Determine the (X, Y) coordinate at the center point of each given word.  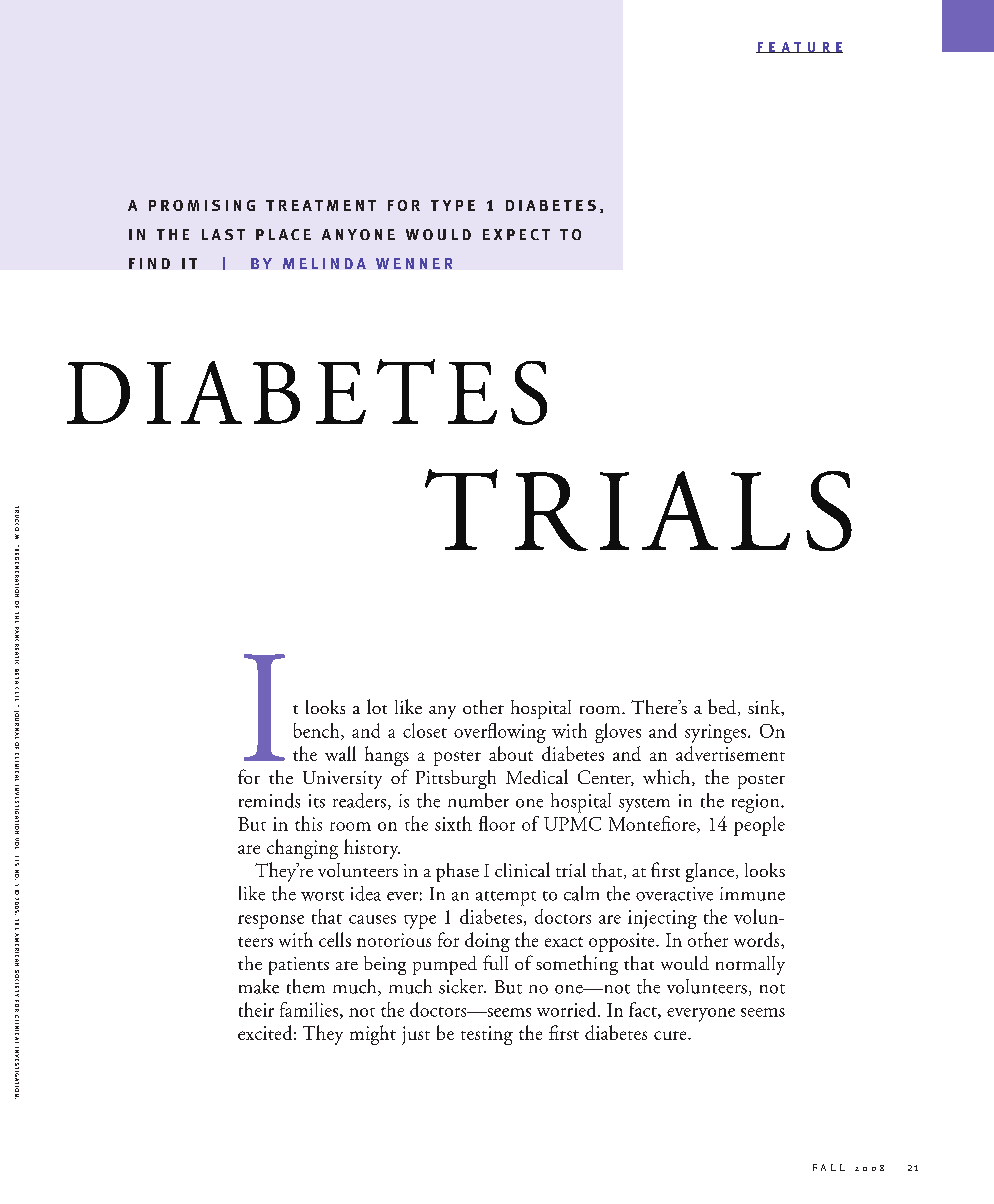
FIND (149, 263)
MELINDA (324, 263)
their (256, 1009)
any (442, 712)
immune (752, 894)
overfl (475, 730)
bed (723, 707)
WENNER (414, 263)
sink (765, 708)
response (271, 922)
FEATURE (799, 47)
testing (487, 1035)
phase (457, 872)
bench (318, 731)
